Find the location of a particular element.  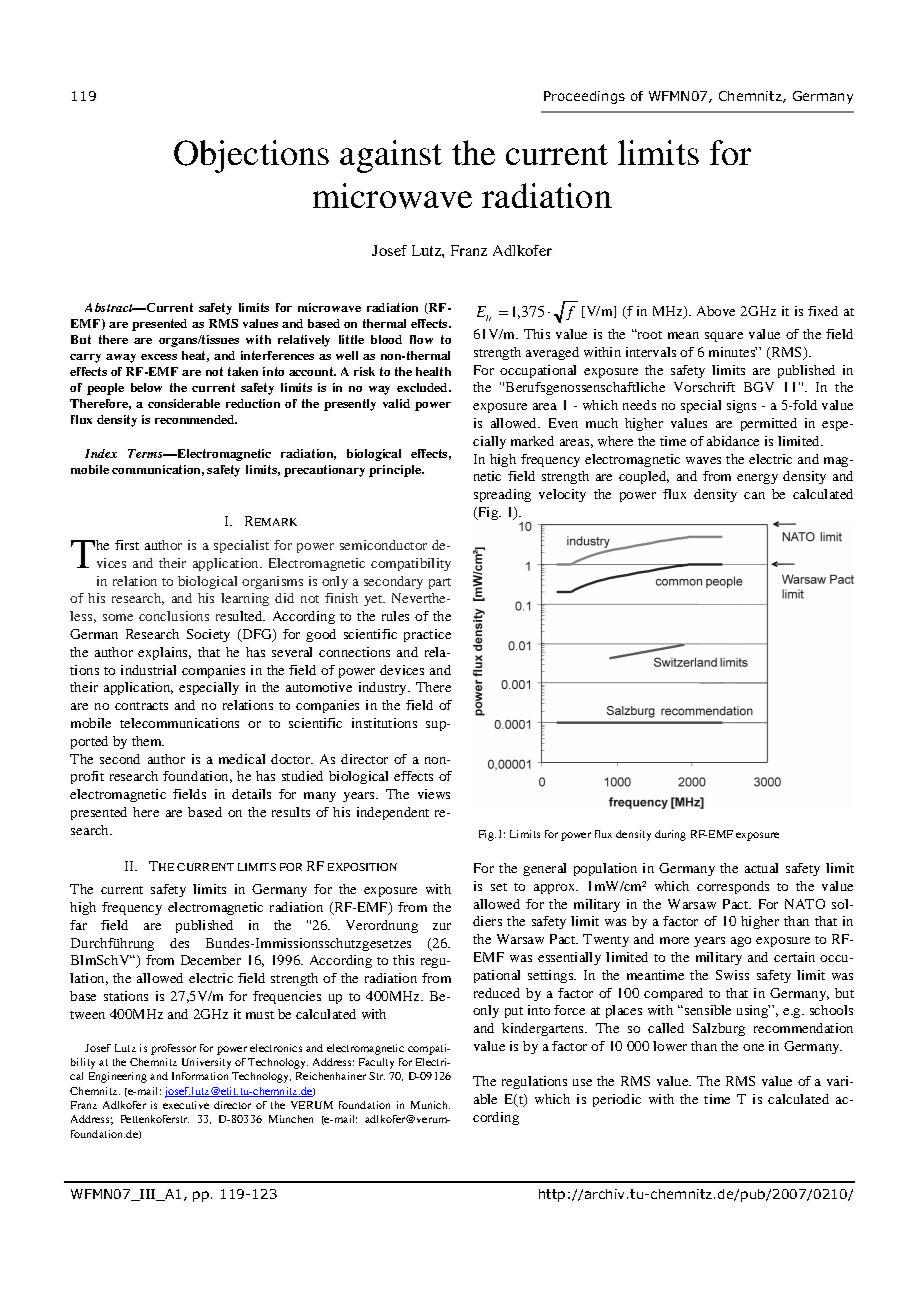

Above is located at coordinates (716, 311).
